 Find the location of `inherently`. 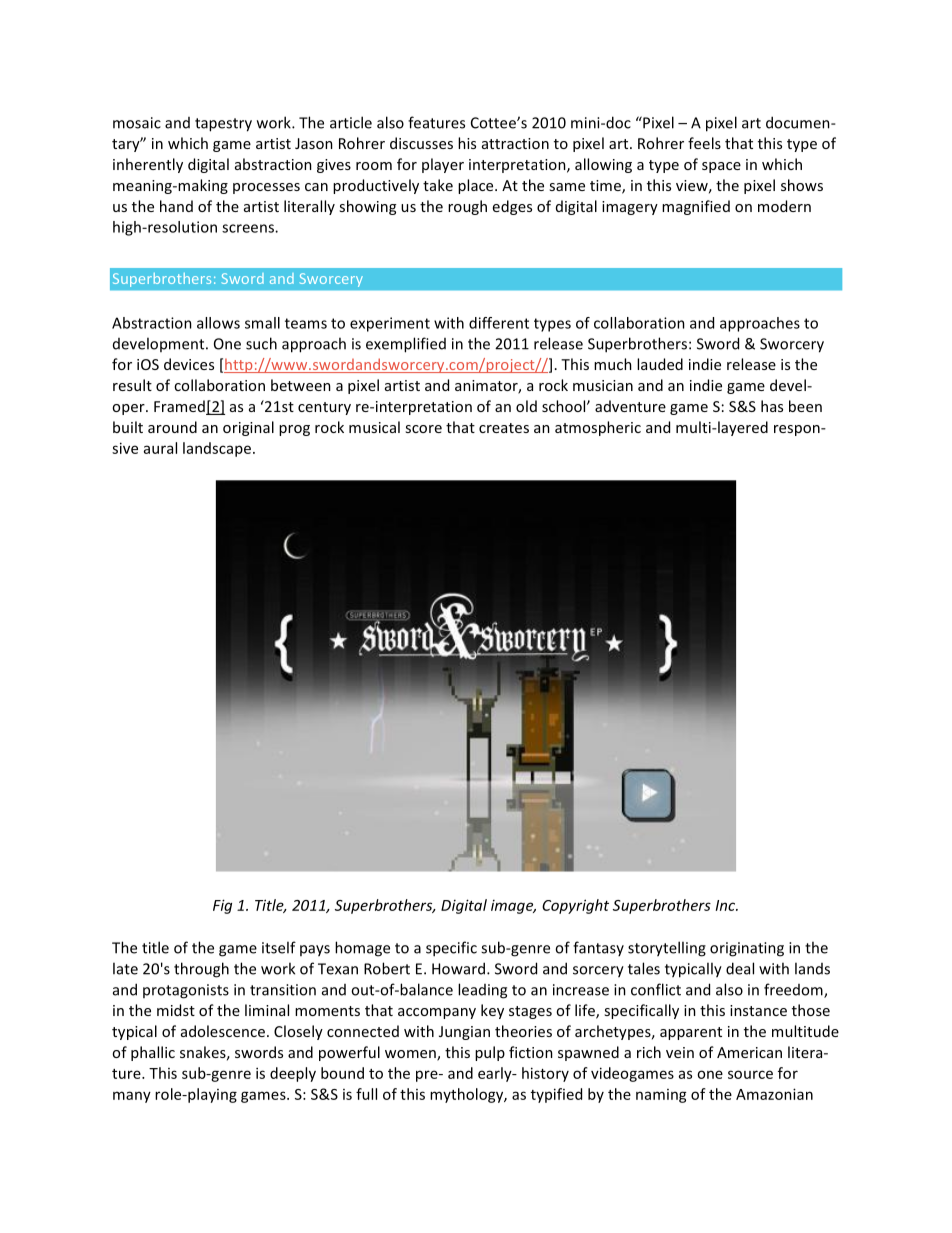

inherently is located at coordinates (148, 165).
